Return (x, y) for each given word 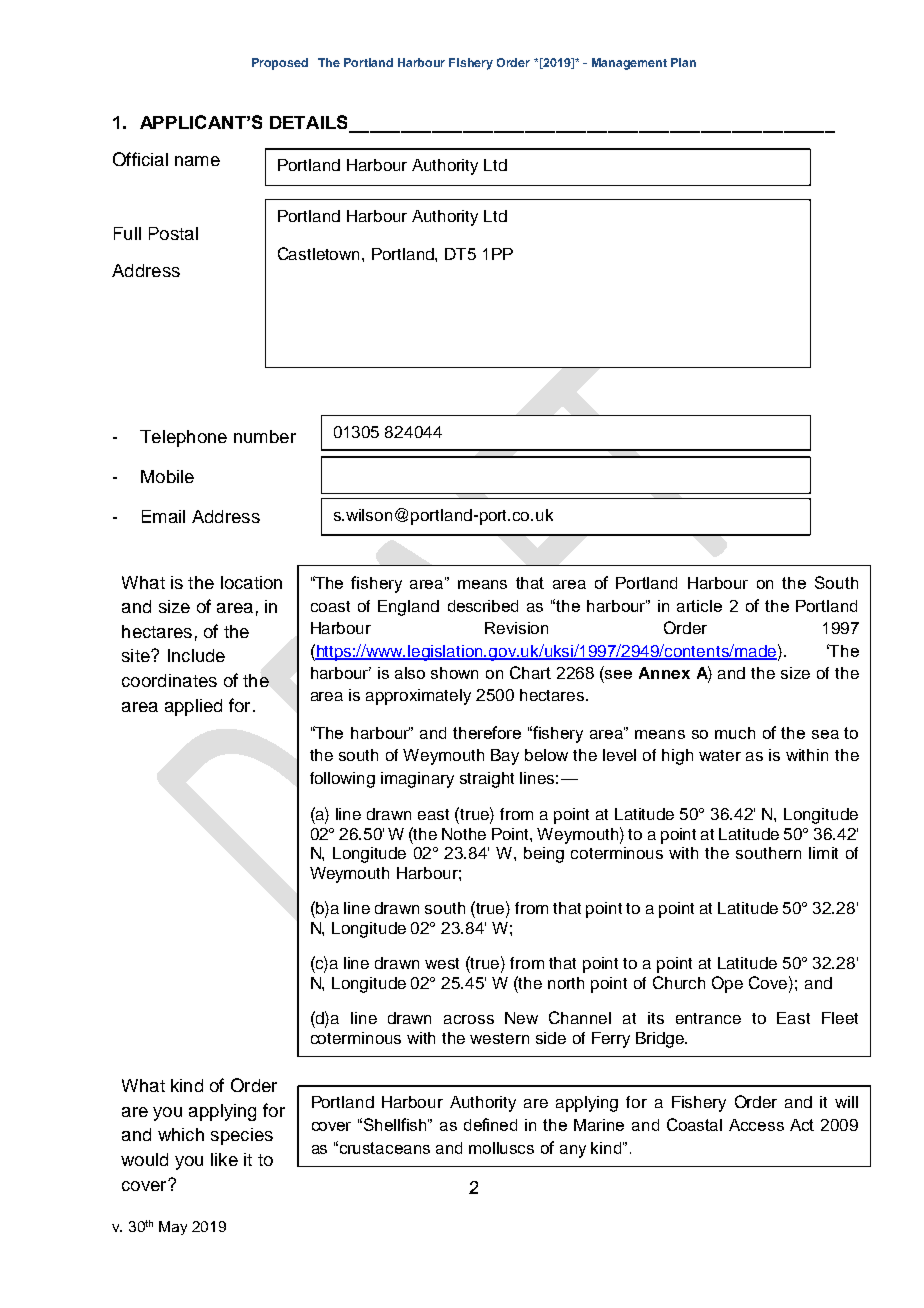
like (224, 1159)
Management (629, 64)
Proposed (280, 64)
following (342, 780)
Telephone (183, 438)
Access (756, 1125)
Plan (683, 62)
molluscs (501, 1148)
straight (487, 780)
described (483, 606)
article (699, 606)
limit (823, 853)
